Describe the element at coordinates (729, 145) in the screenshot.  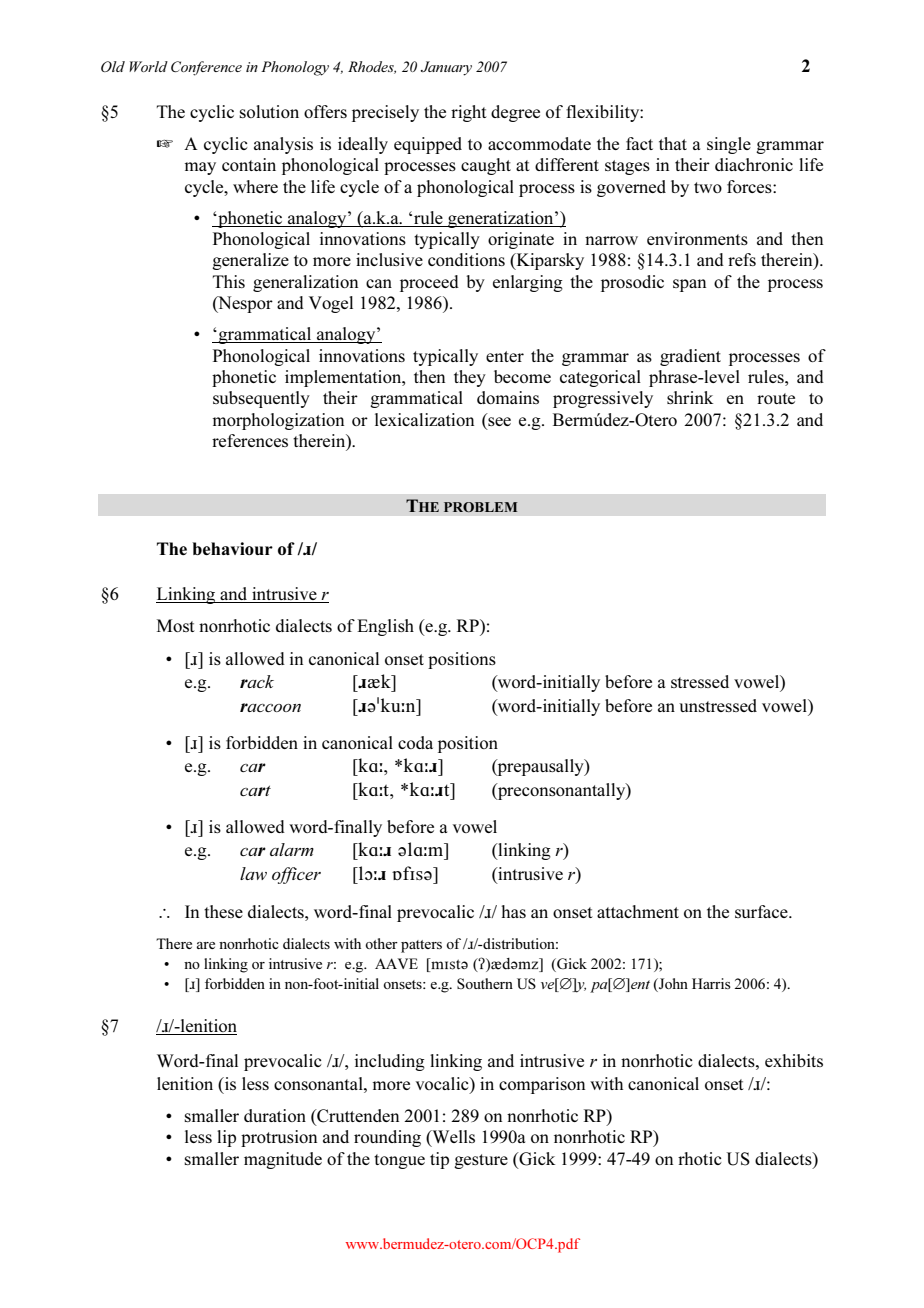
I see `single` at that location.
